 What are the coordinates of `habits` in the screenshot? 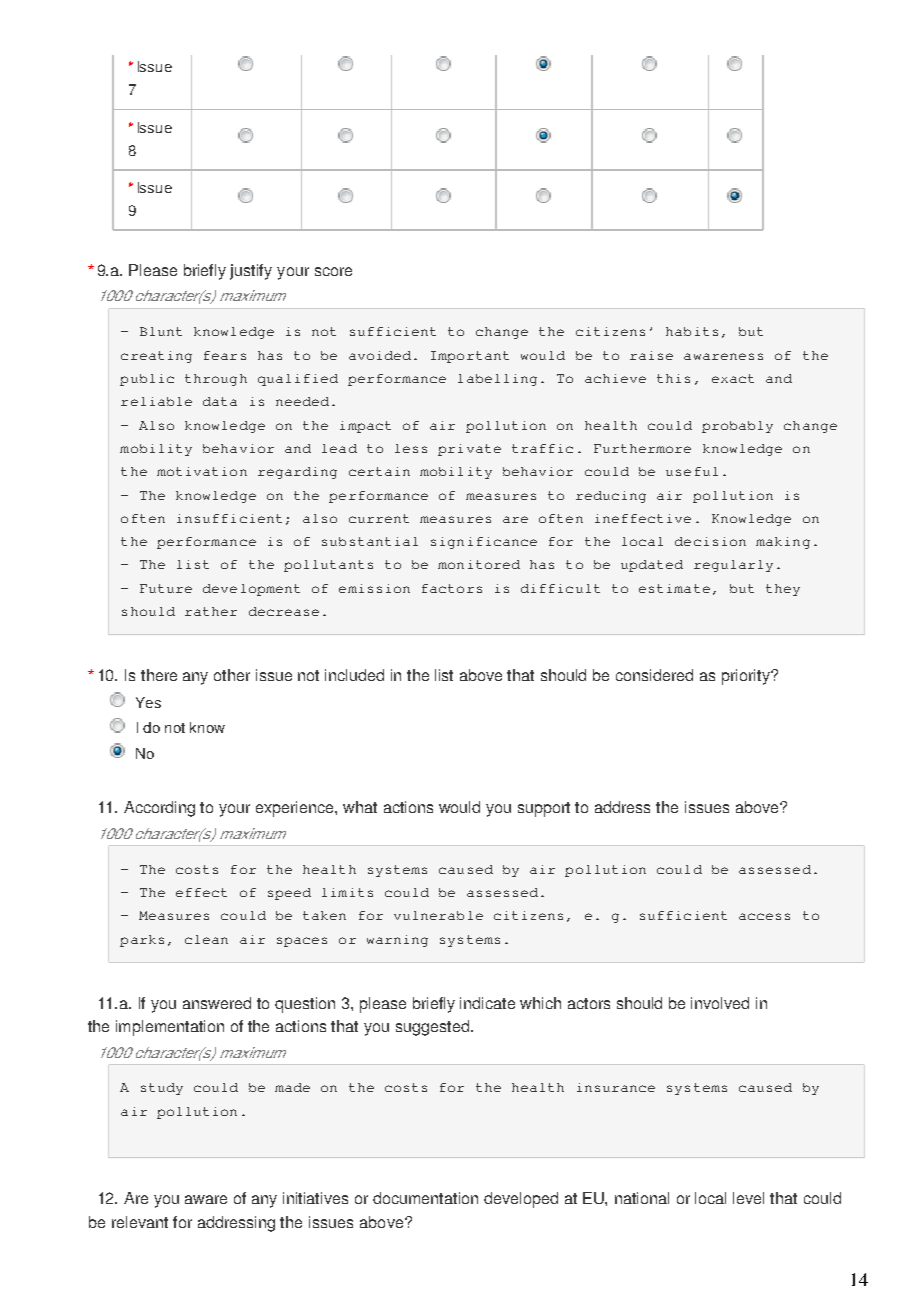 It's located at (692, 331).
